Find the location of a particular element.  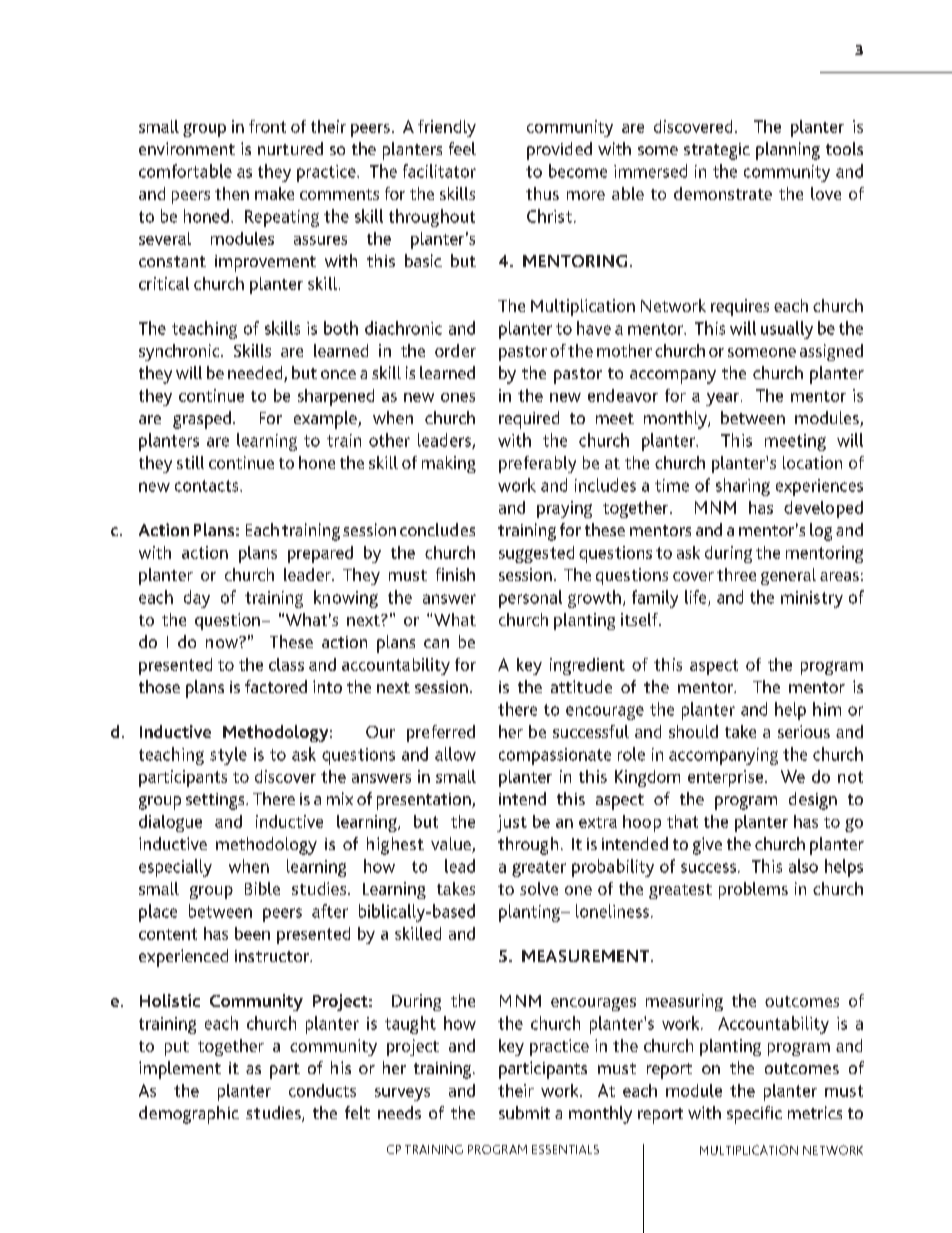

submit is located at coordinates (524, 1112).
